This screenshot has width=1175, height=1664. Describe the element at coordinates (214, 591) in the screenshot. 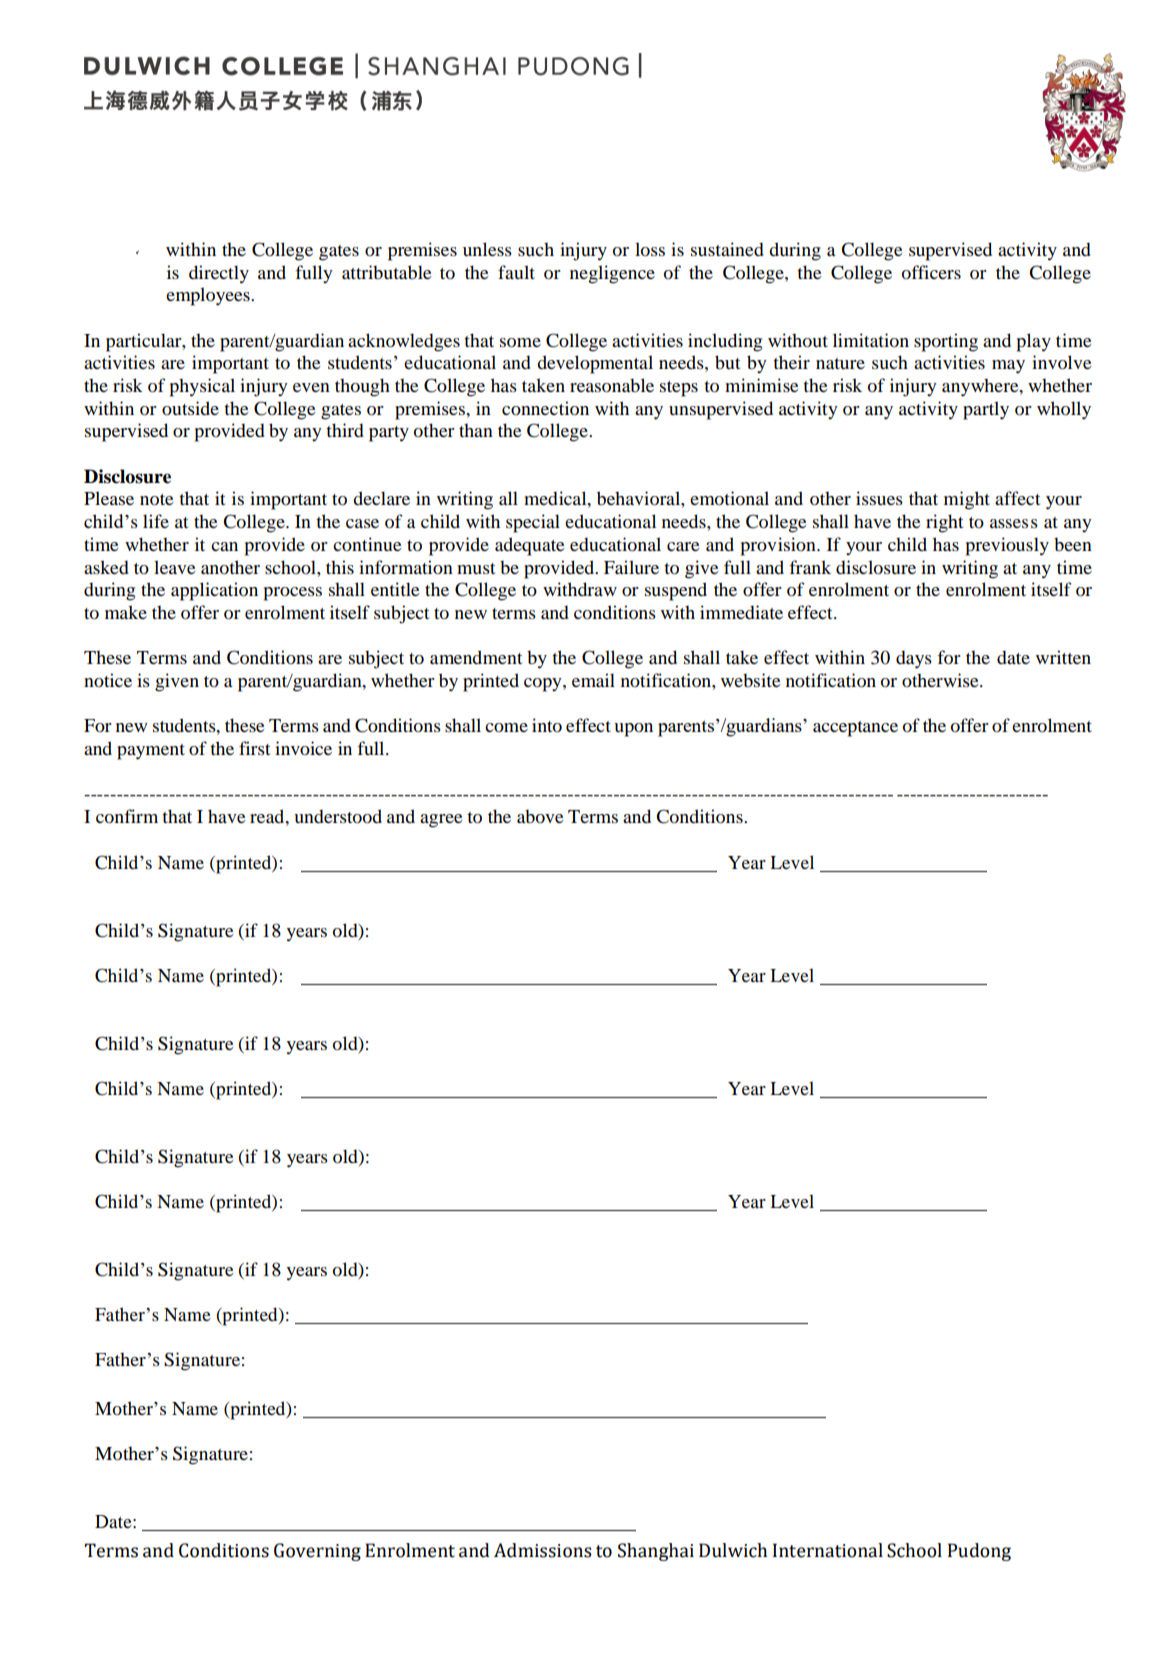

I see `application` at that location.
